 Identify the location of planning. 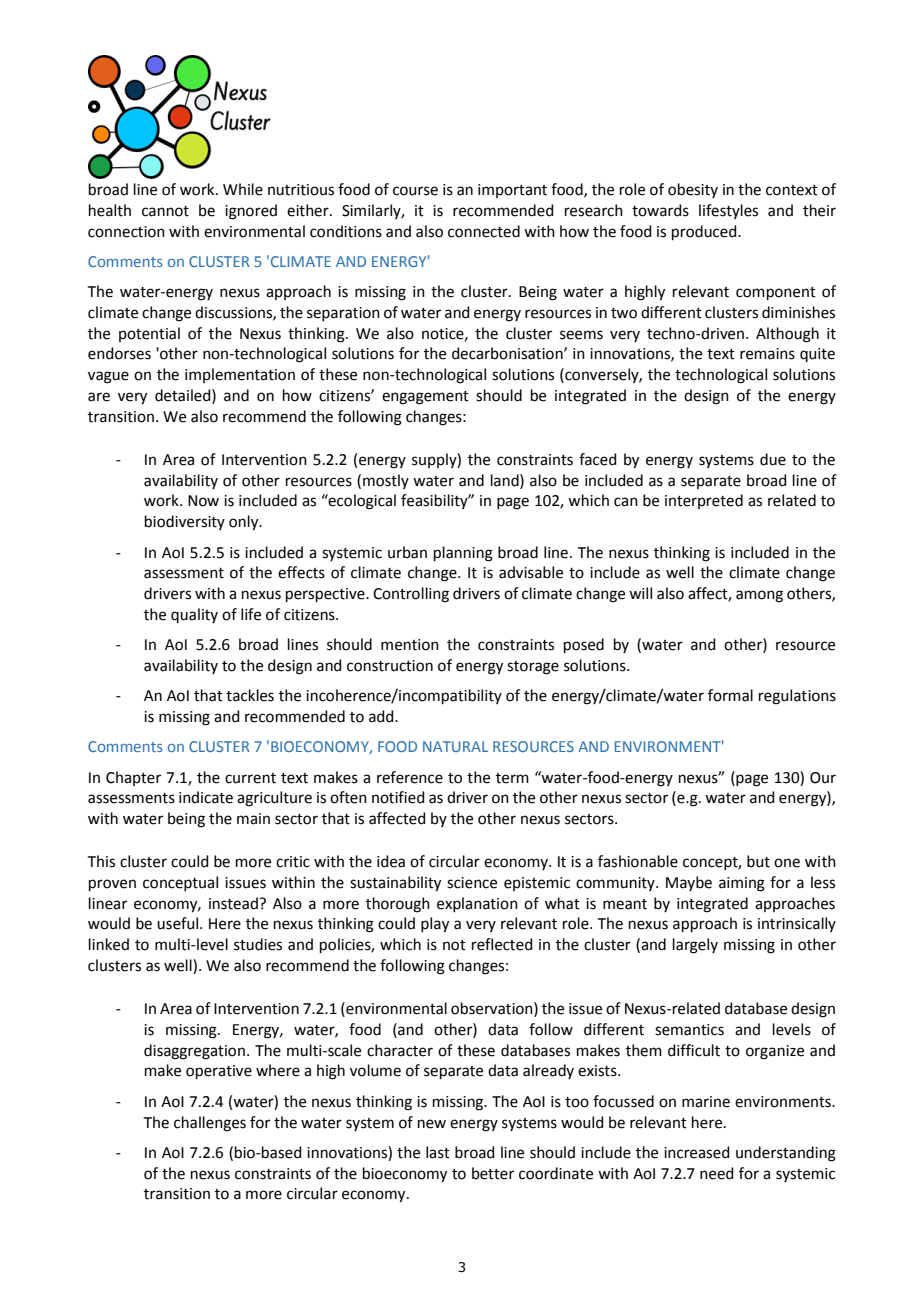
(463, 554).
